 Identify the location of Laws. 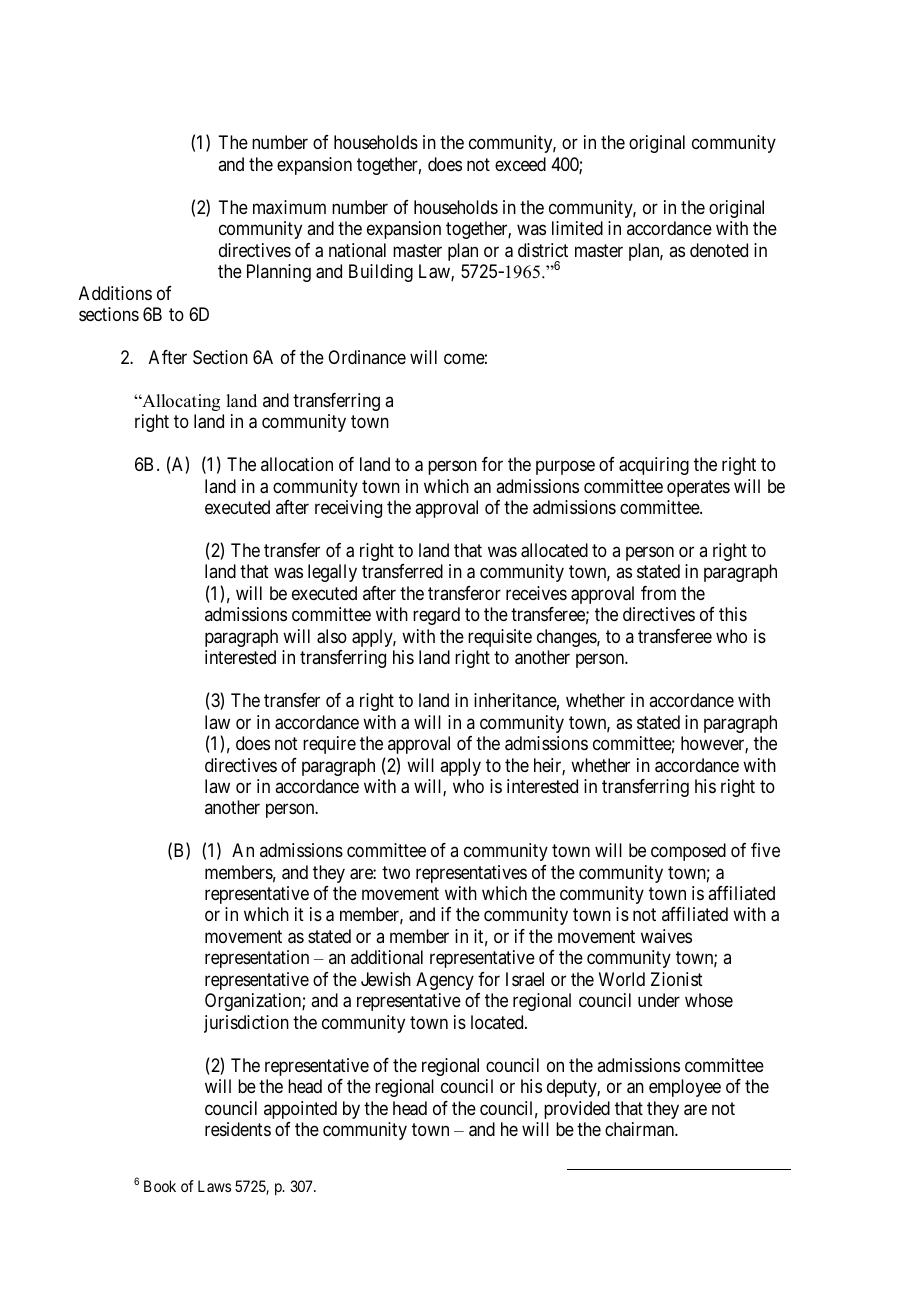
(214, 1186).
